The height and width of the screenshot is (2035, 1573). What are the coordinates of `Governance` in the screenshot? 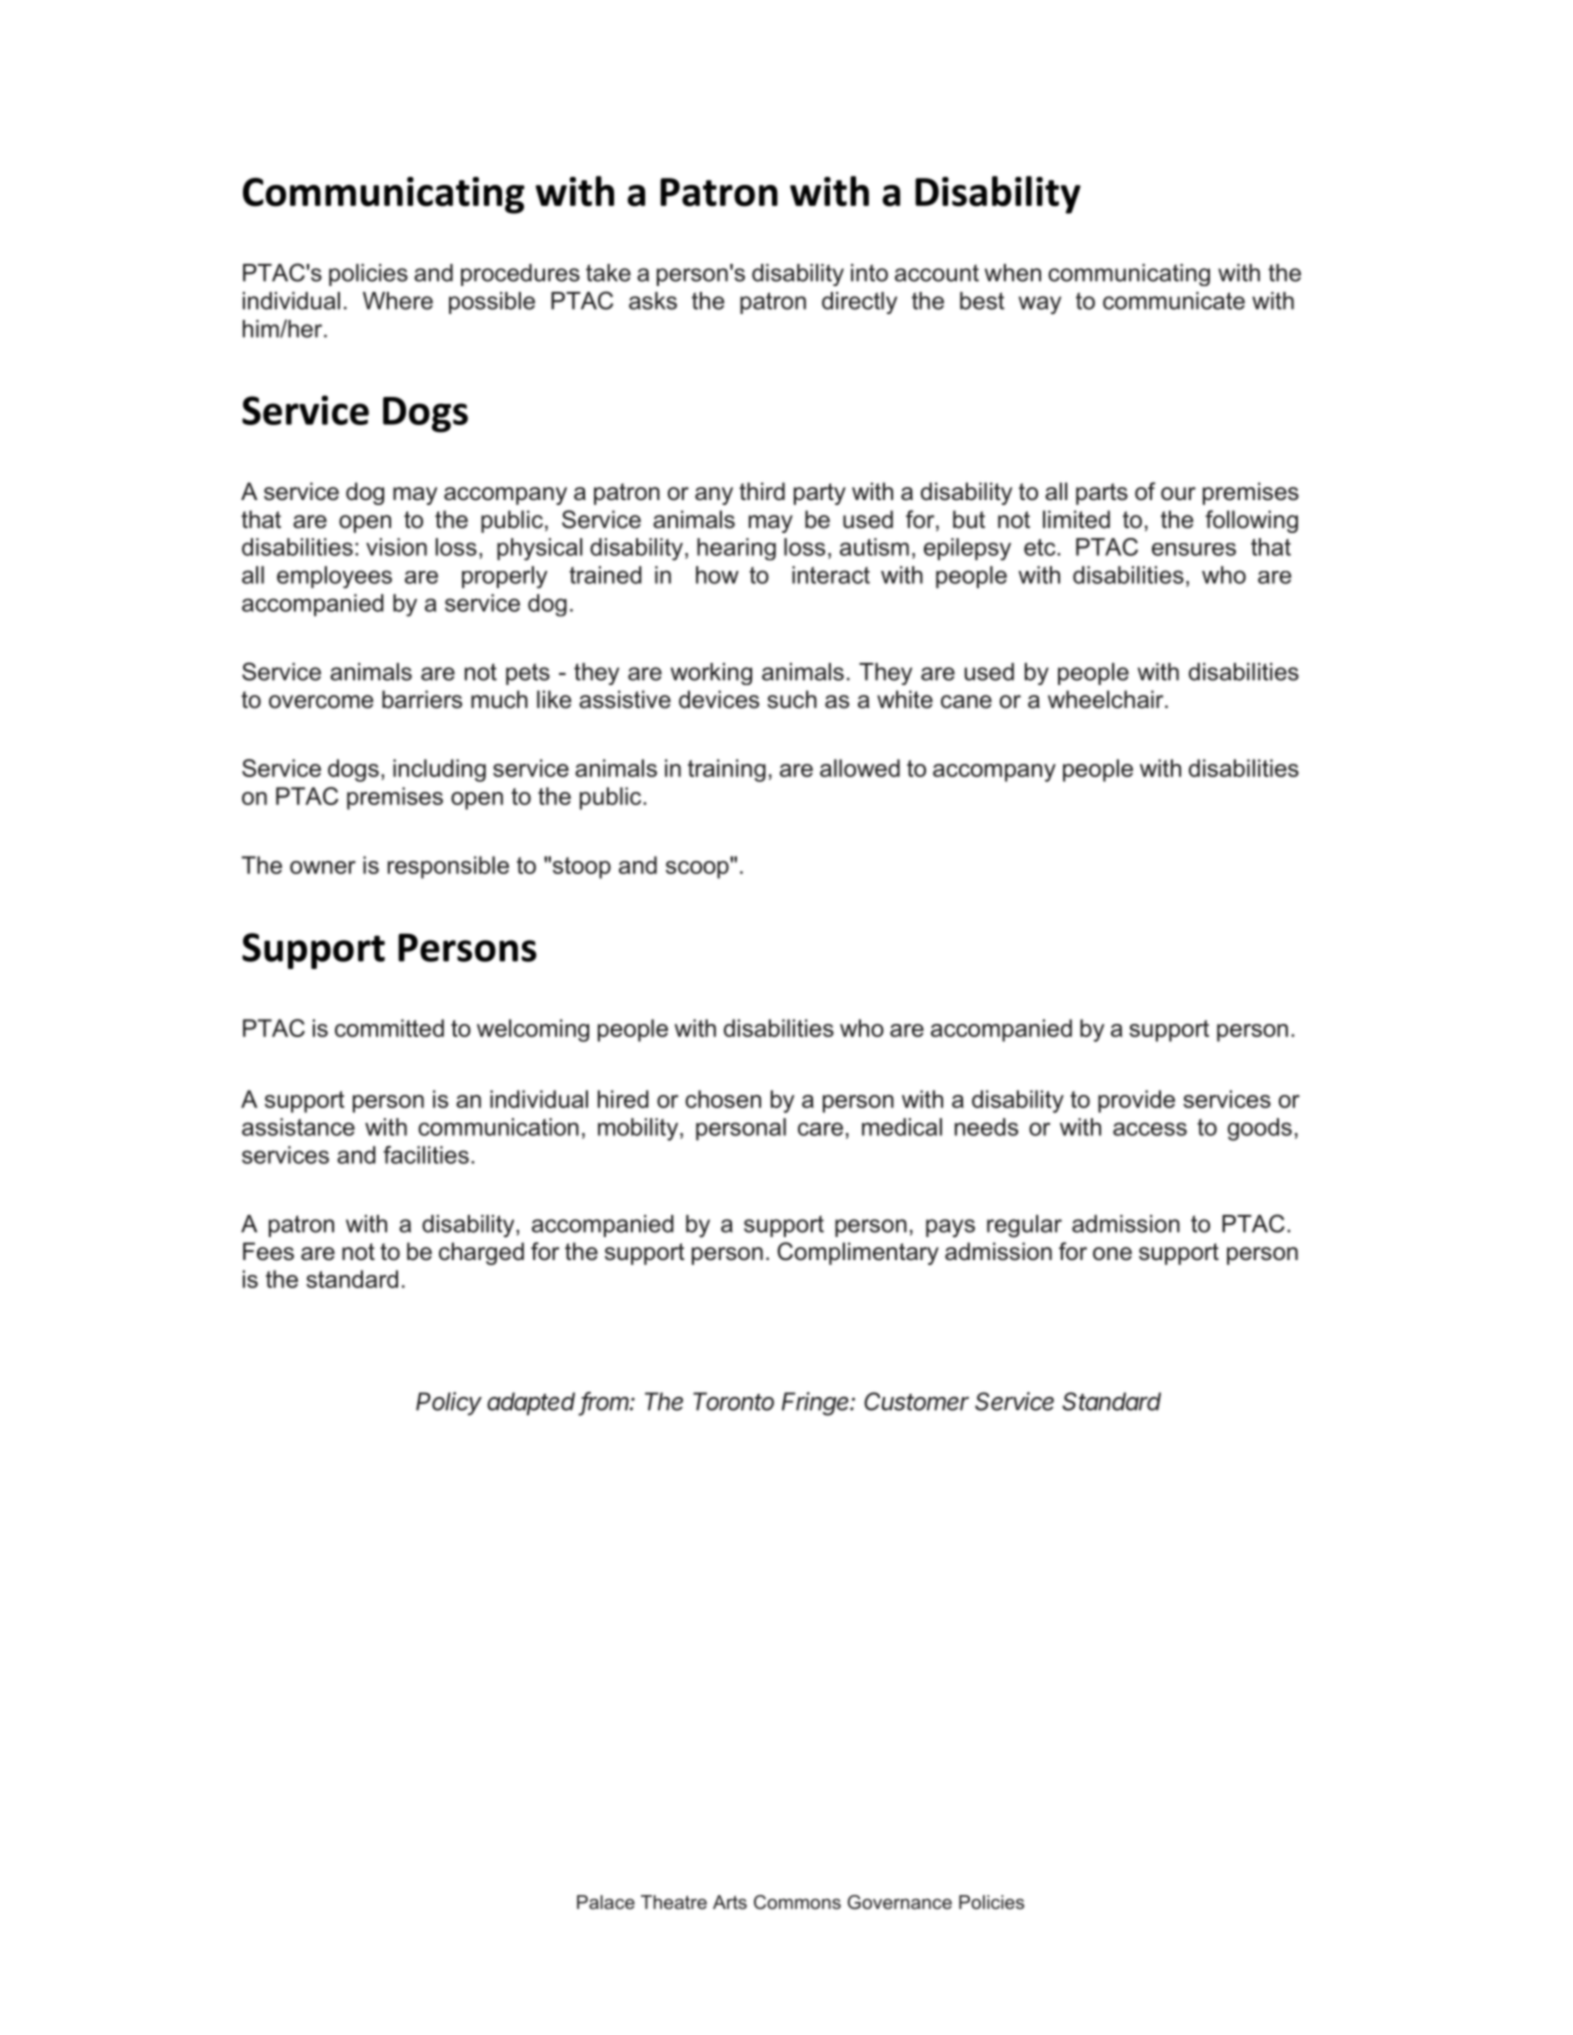 It's located at (900, 1902).
